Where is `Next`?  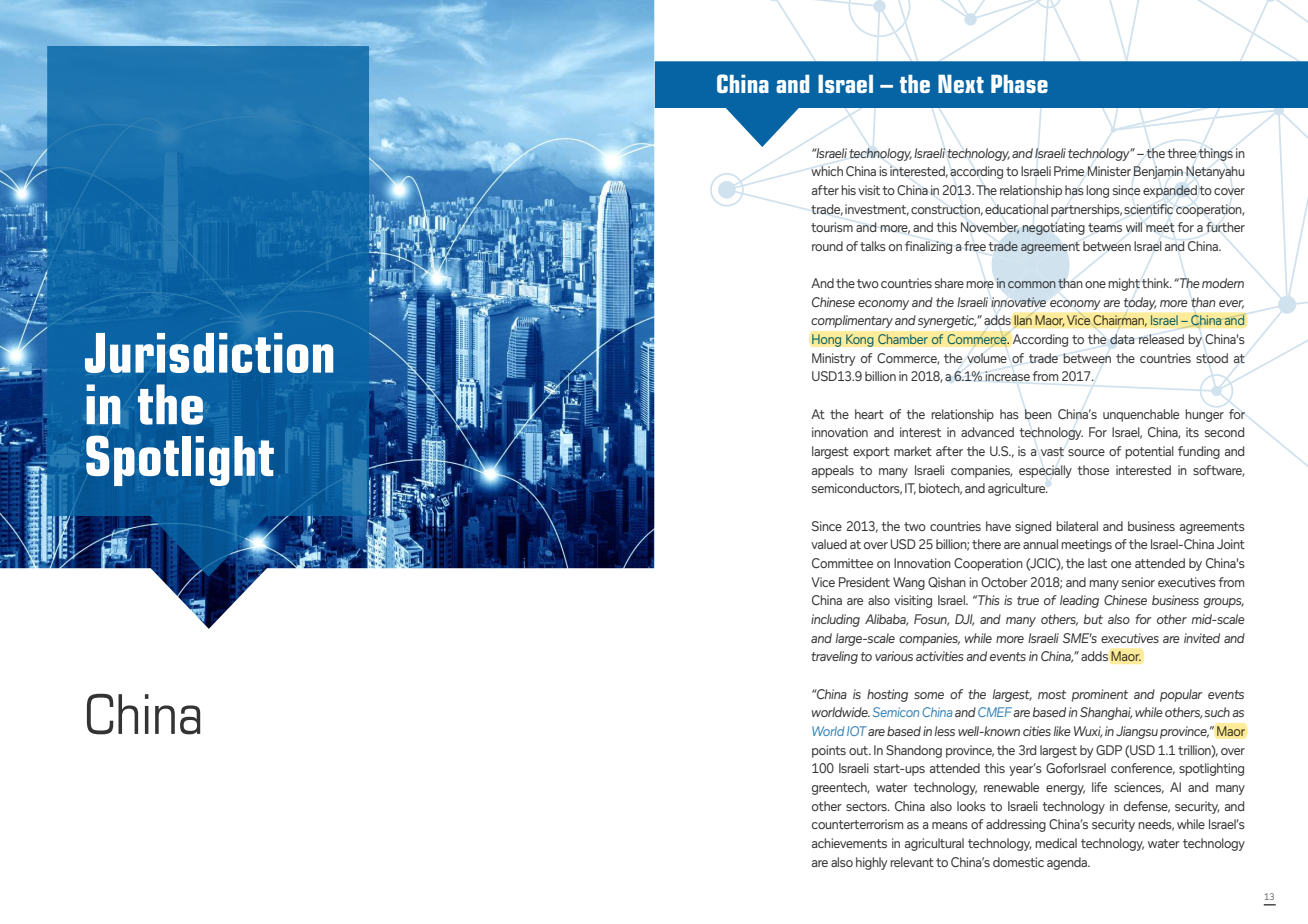
Next is located at coordinates (961, 83).
